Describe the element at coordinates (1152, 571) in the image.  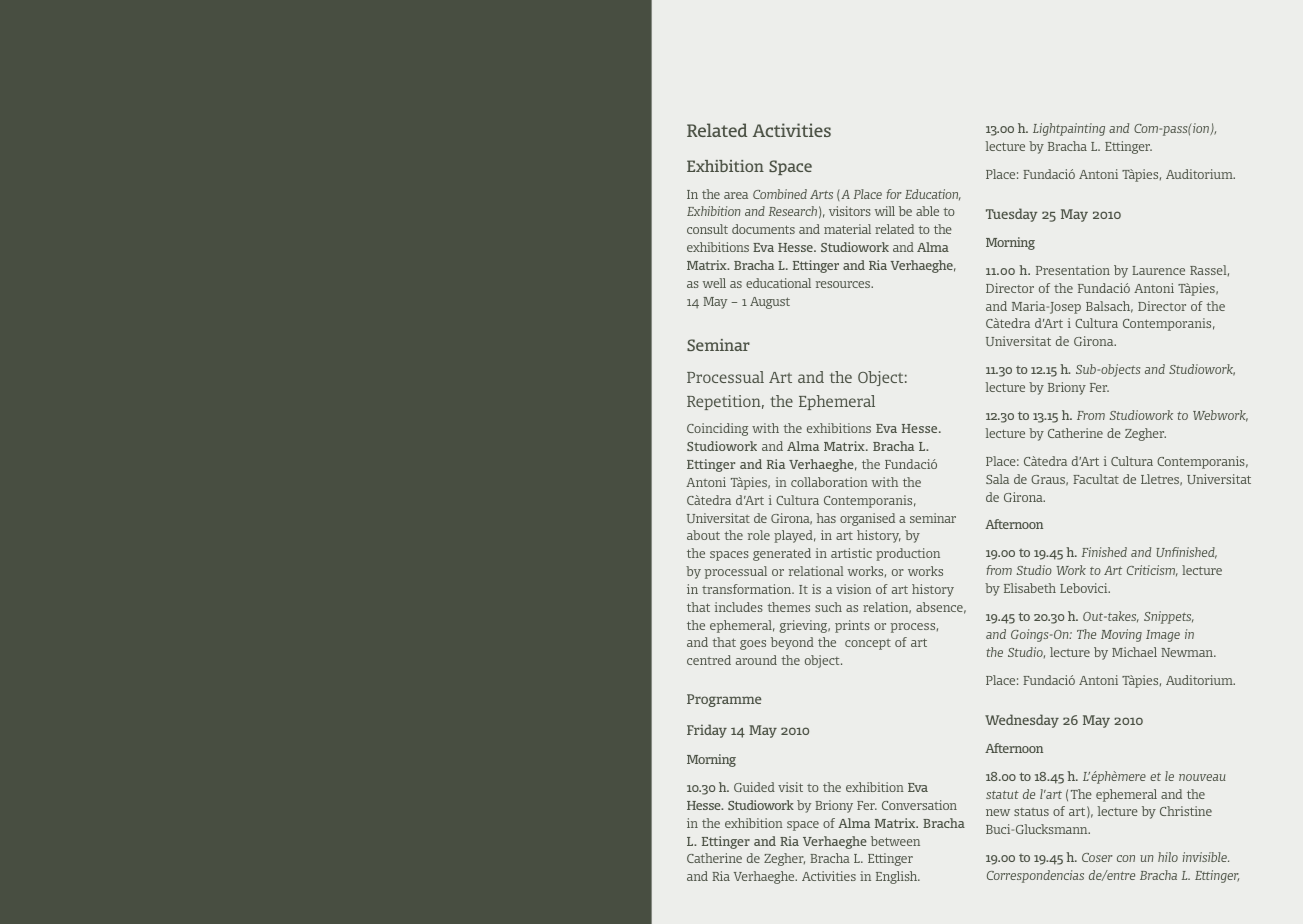
I see `Criticism` at that location.
